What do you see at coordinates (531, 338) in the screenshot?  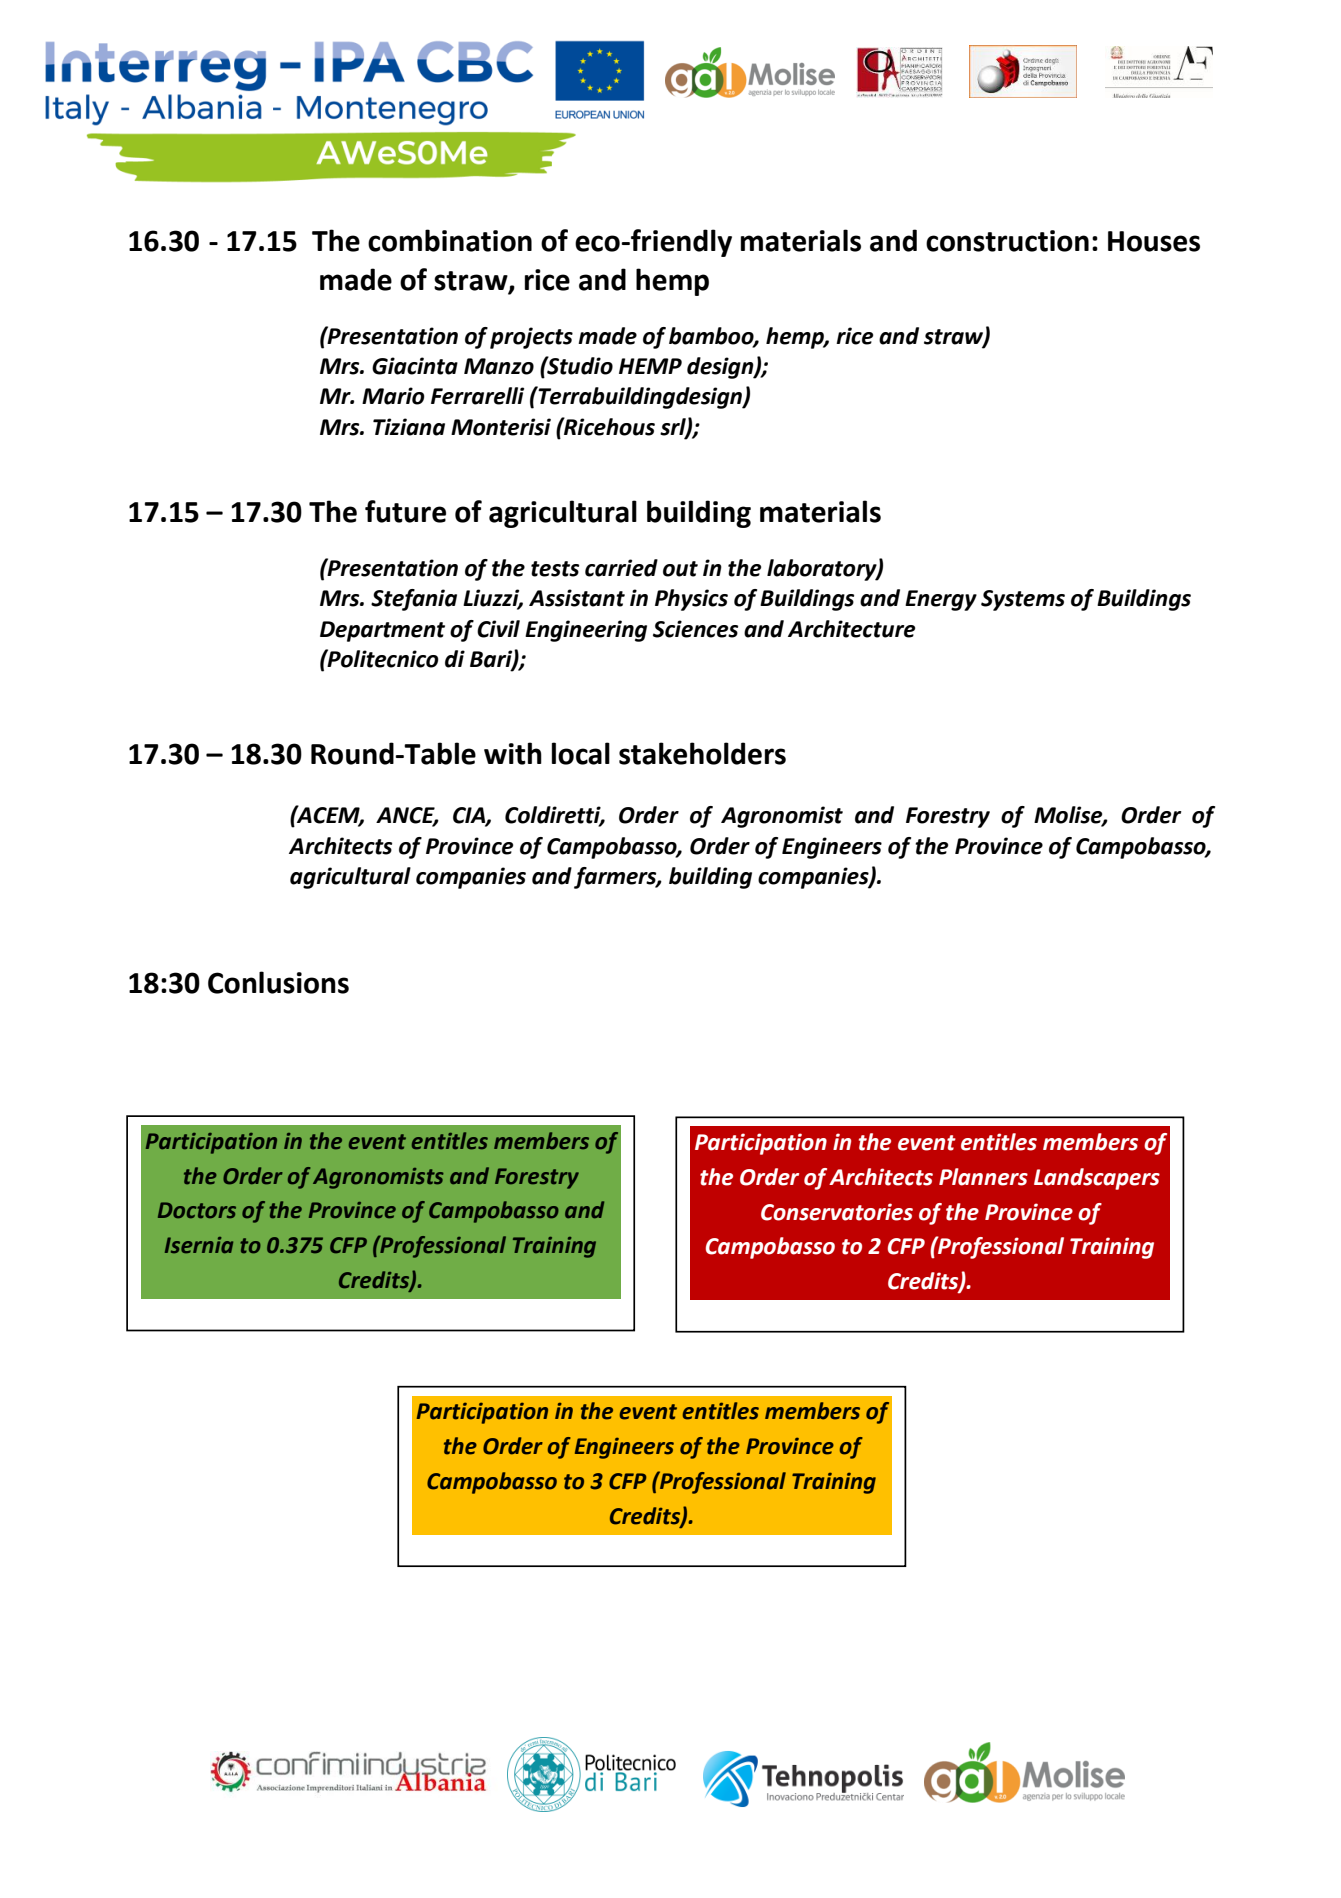 I see `projects` at bounding box center [531, 338].
